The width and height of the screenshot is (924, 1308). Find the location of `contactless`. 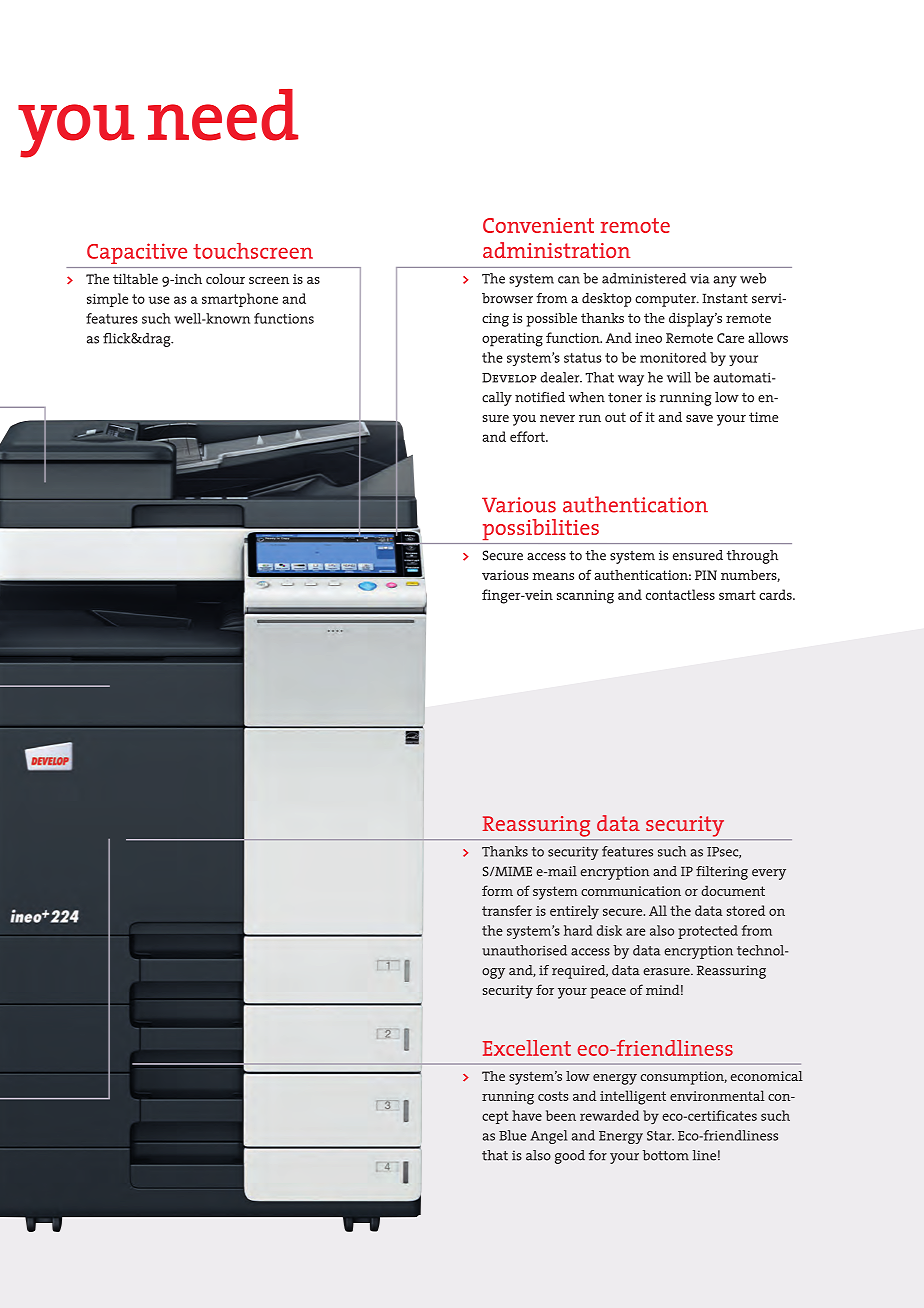

contactless is located at coordinates (680, 594).
